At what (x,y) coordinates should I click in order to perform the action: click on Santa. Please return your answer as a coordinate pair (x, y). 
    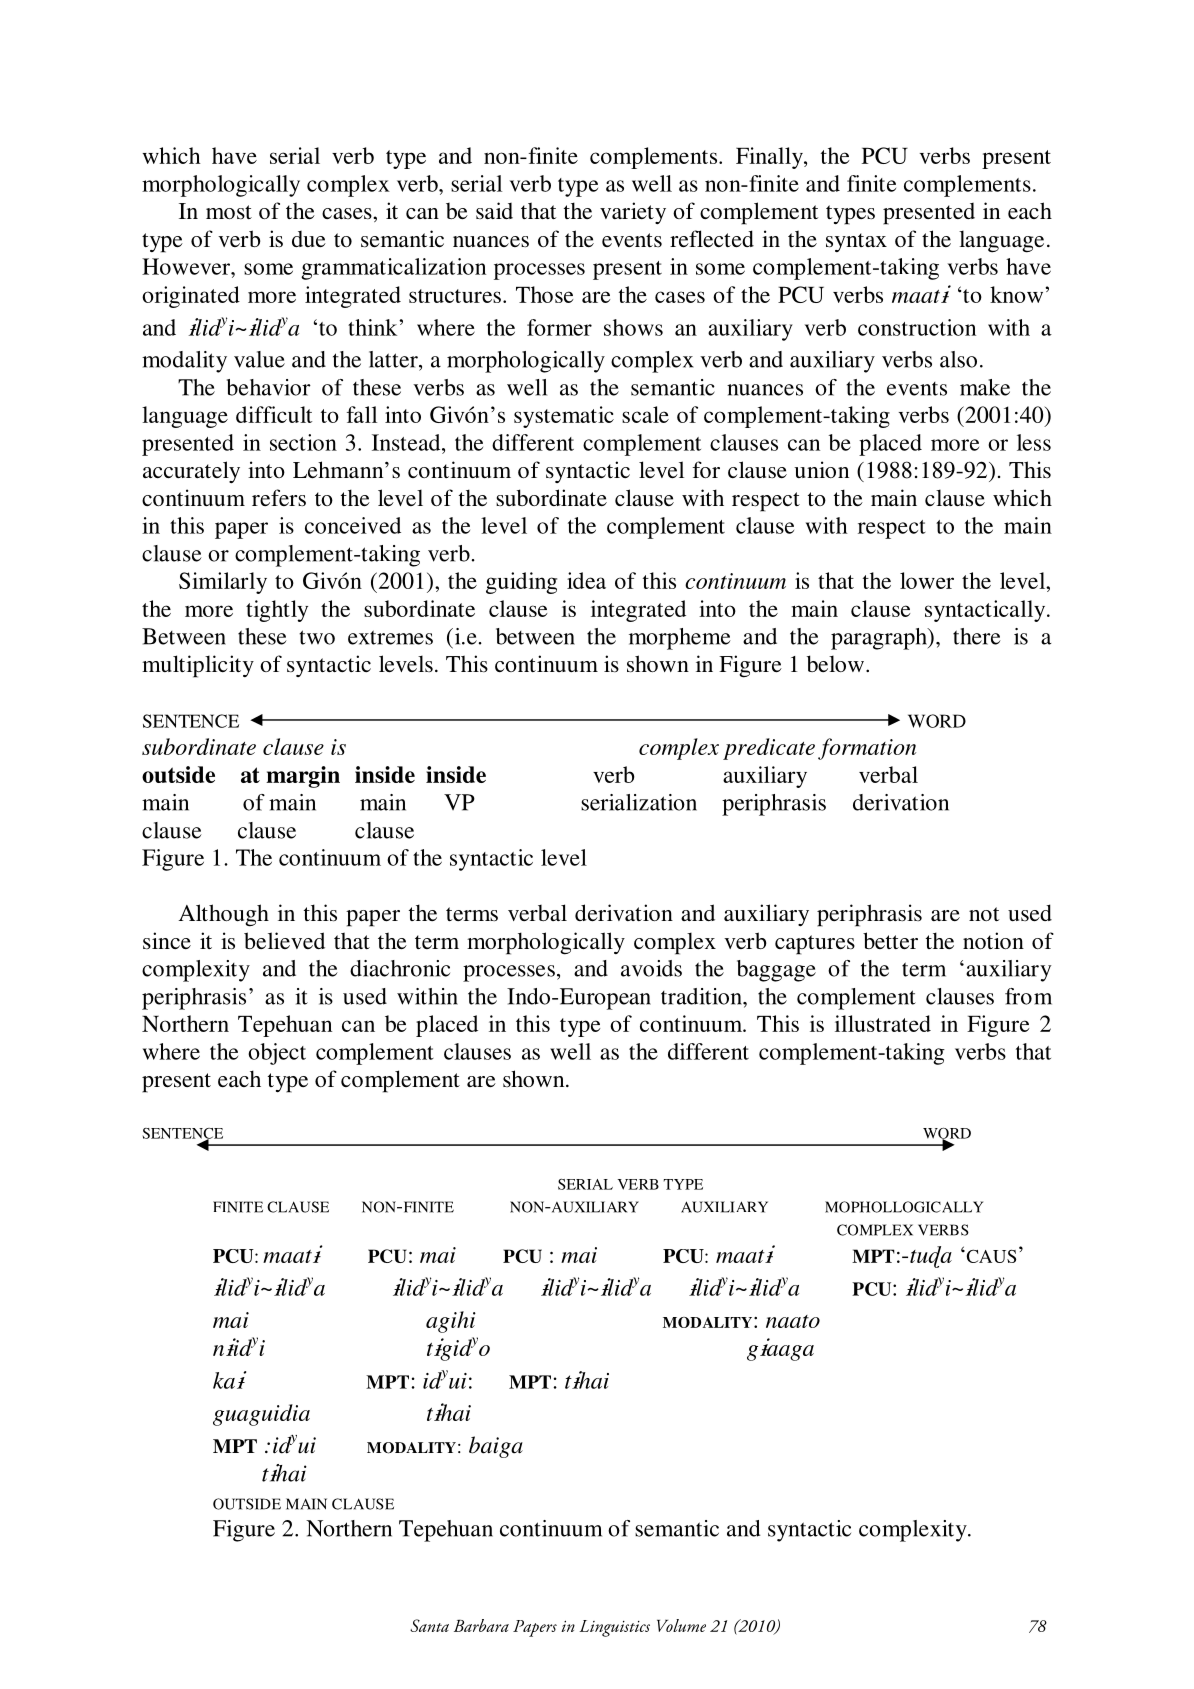
    Looking at the image, I should click on (429, 1625).
